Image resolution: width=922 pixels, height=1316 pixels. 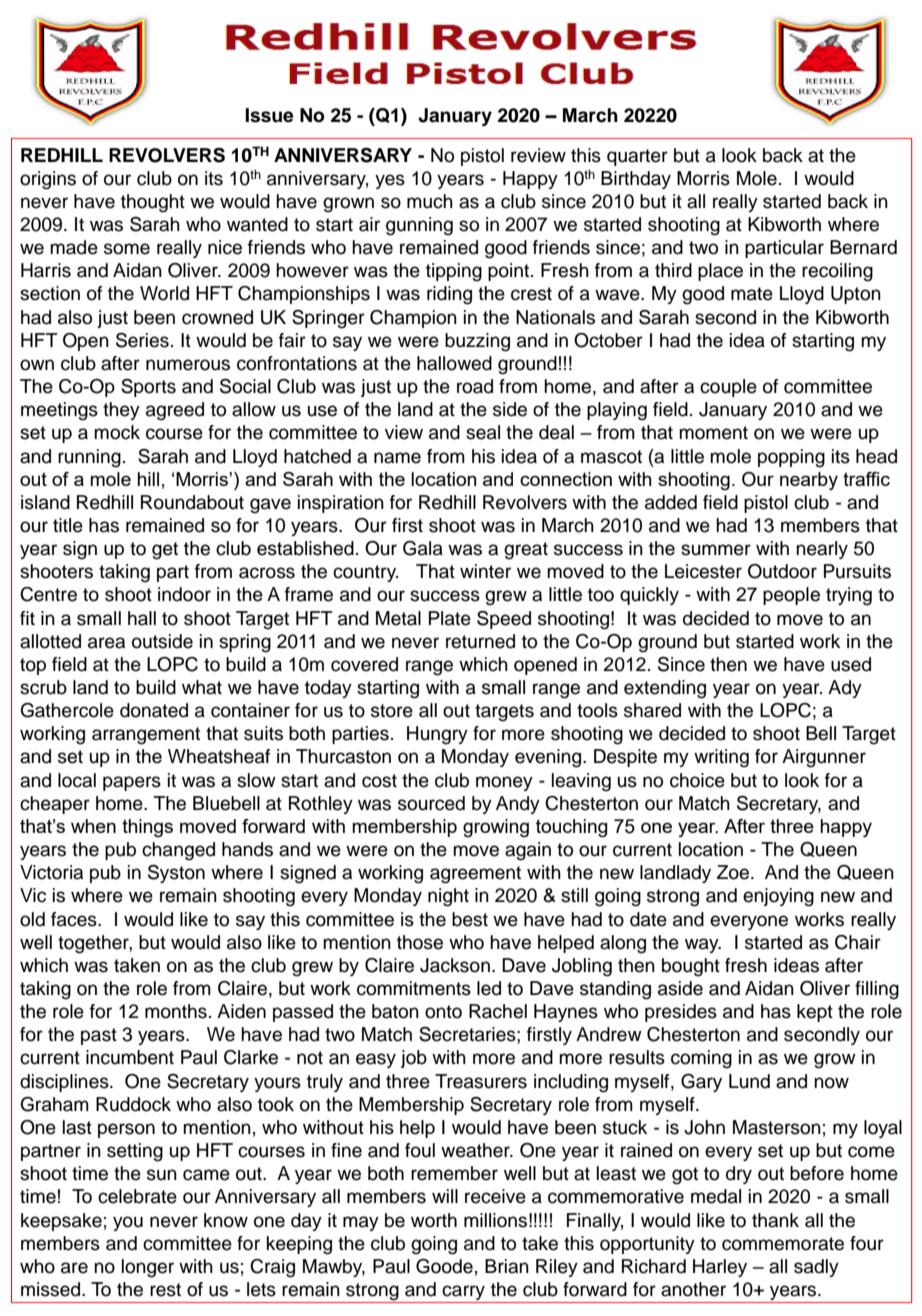 What do you see at coordinates (75, 919) in the screenshot?
I see `faces` at bounding box center [75, 919].
